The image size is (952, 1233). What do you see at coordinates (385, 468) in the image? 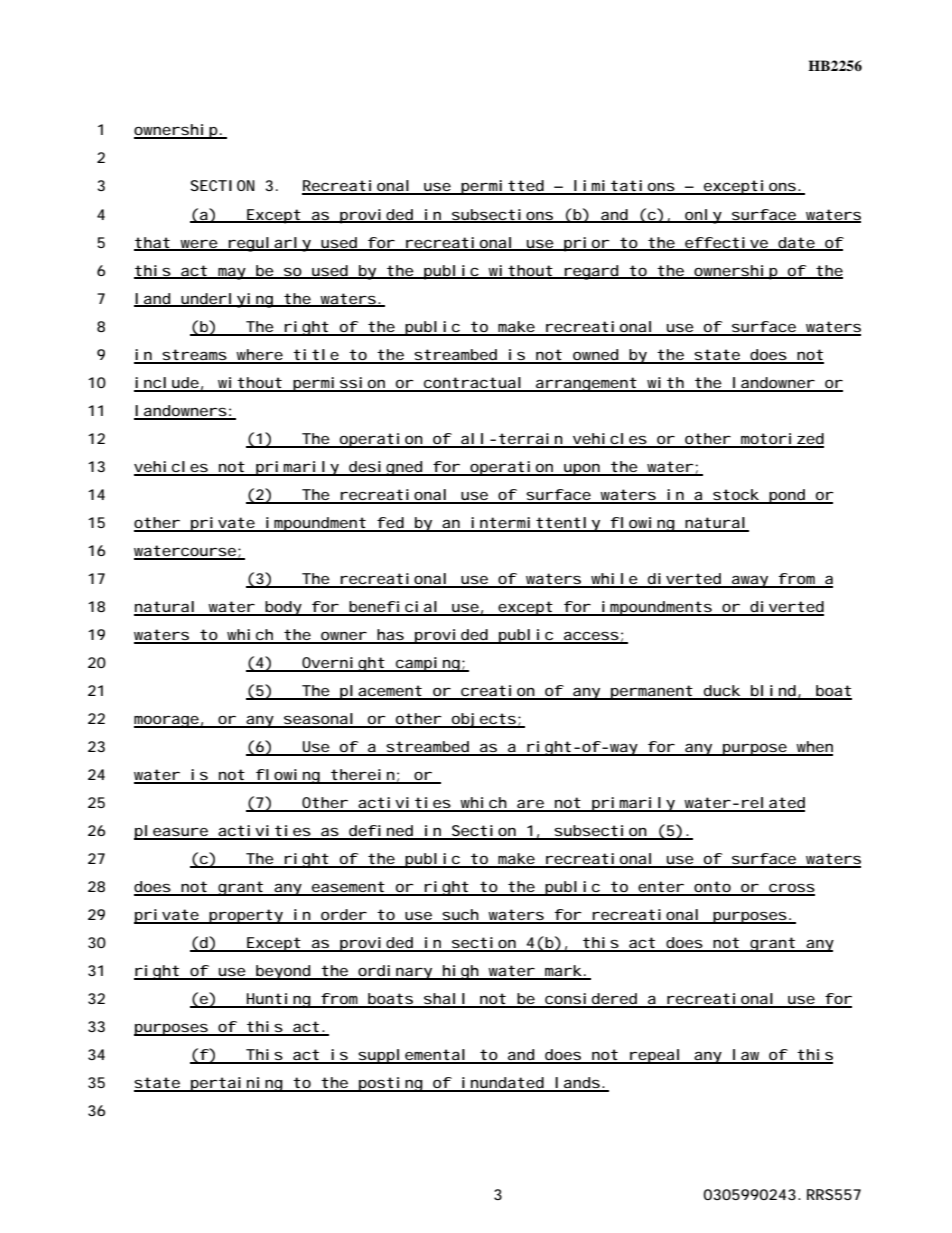
I see `designed` at bounding box center [385, 468].
